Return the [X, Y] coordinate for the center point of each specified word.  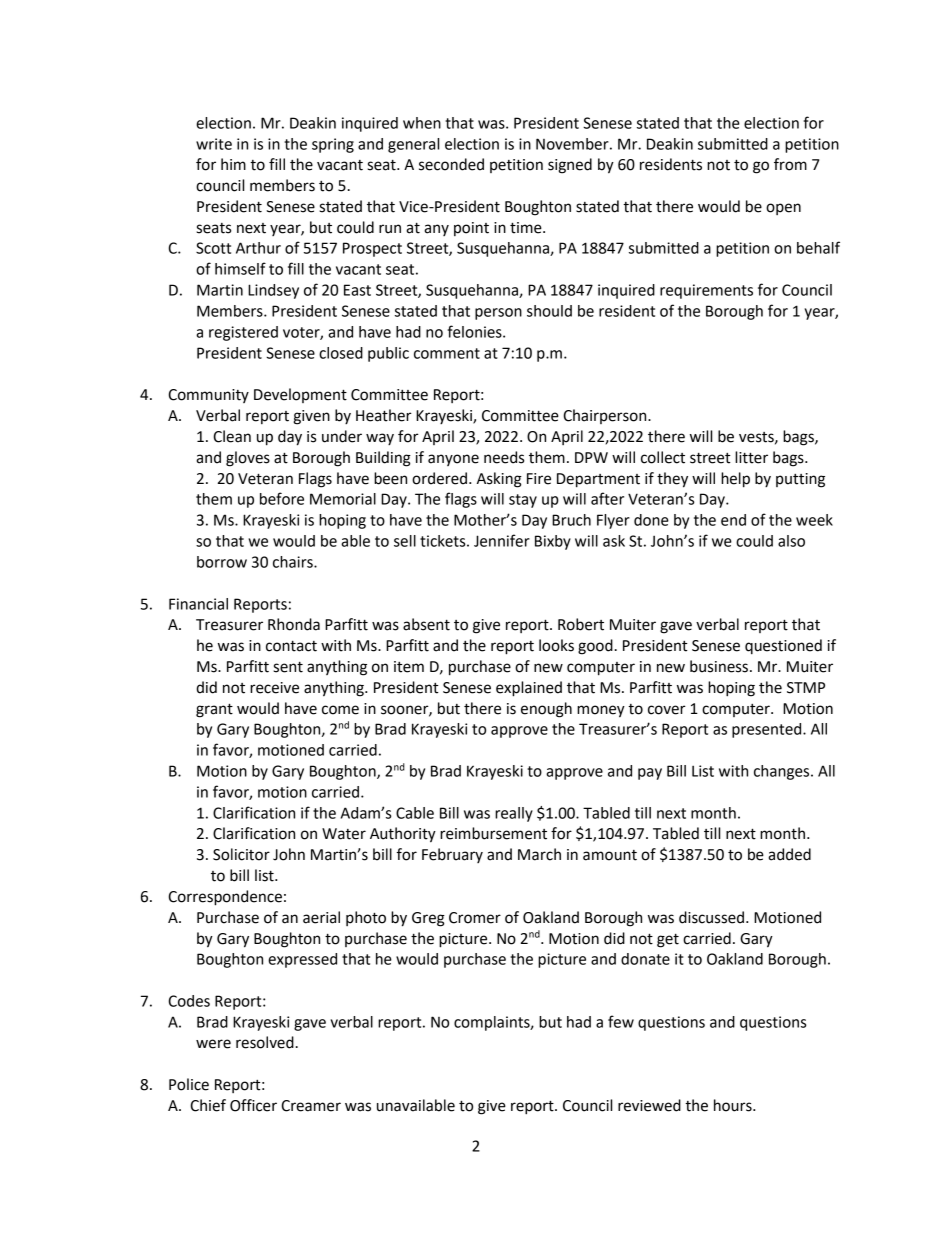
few [621, 1021]
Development [300, 395]
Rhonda [294, 624]
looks [556, 645]
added [789, 854]
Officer [253, 1105]
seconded [451, 164]
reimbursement [493, 833]
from [790, 164]
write [214, 144]
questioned [783, 647]
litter [751, 457]
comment [447, 353]
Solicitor [241, 854]
